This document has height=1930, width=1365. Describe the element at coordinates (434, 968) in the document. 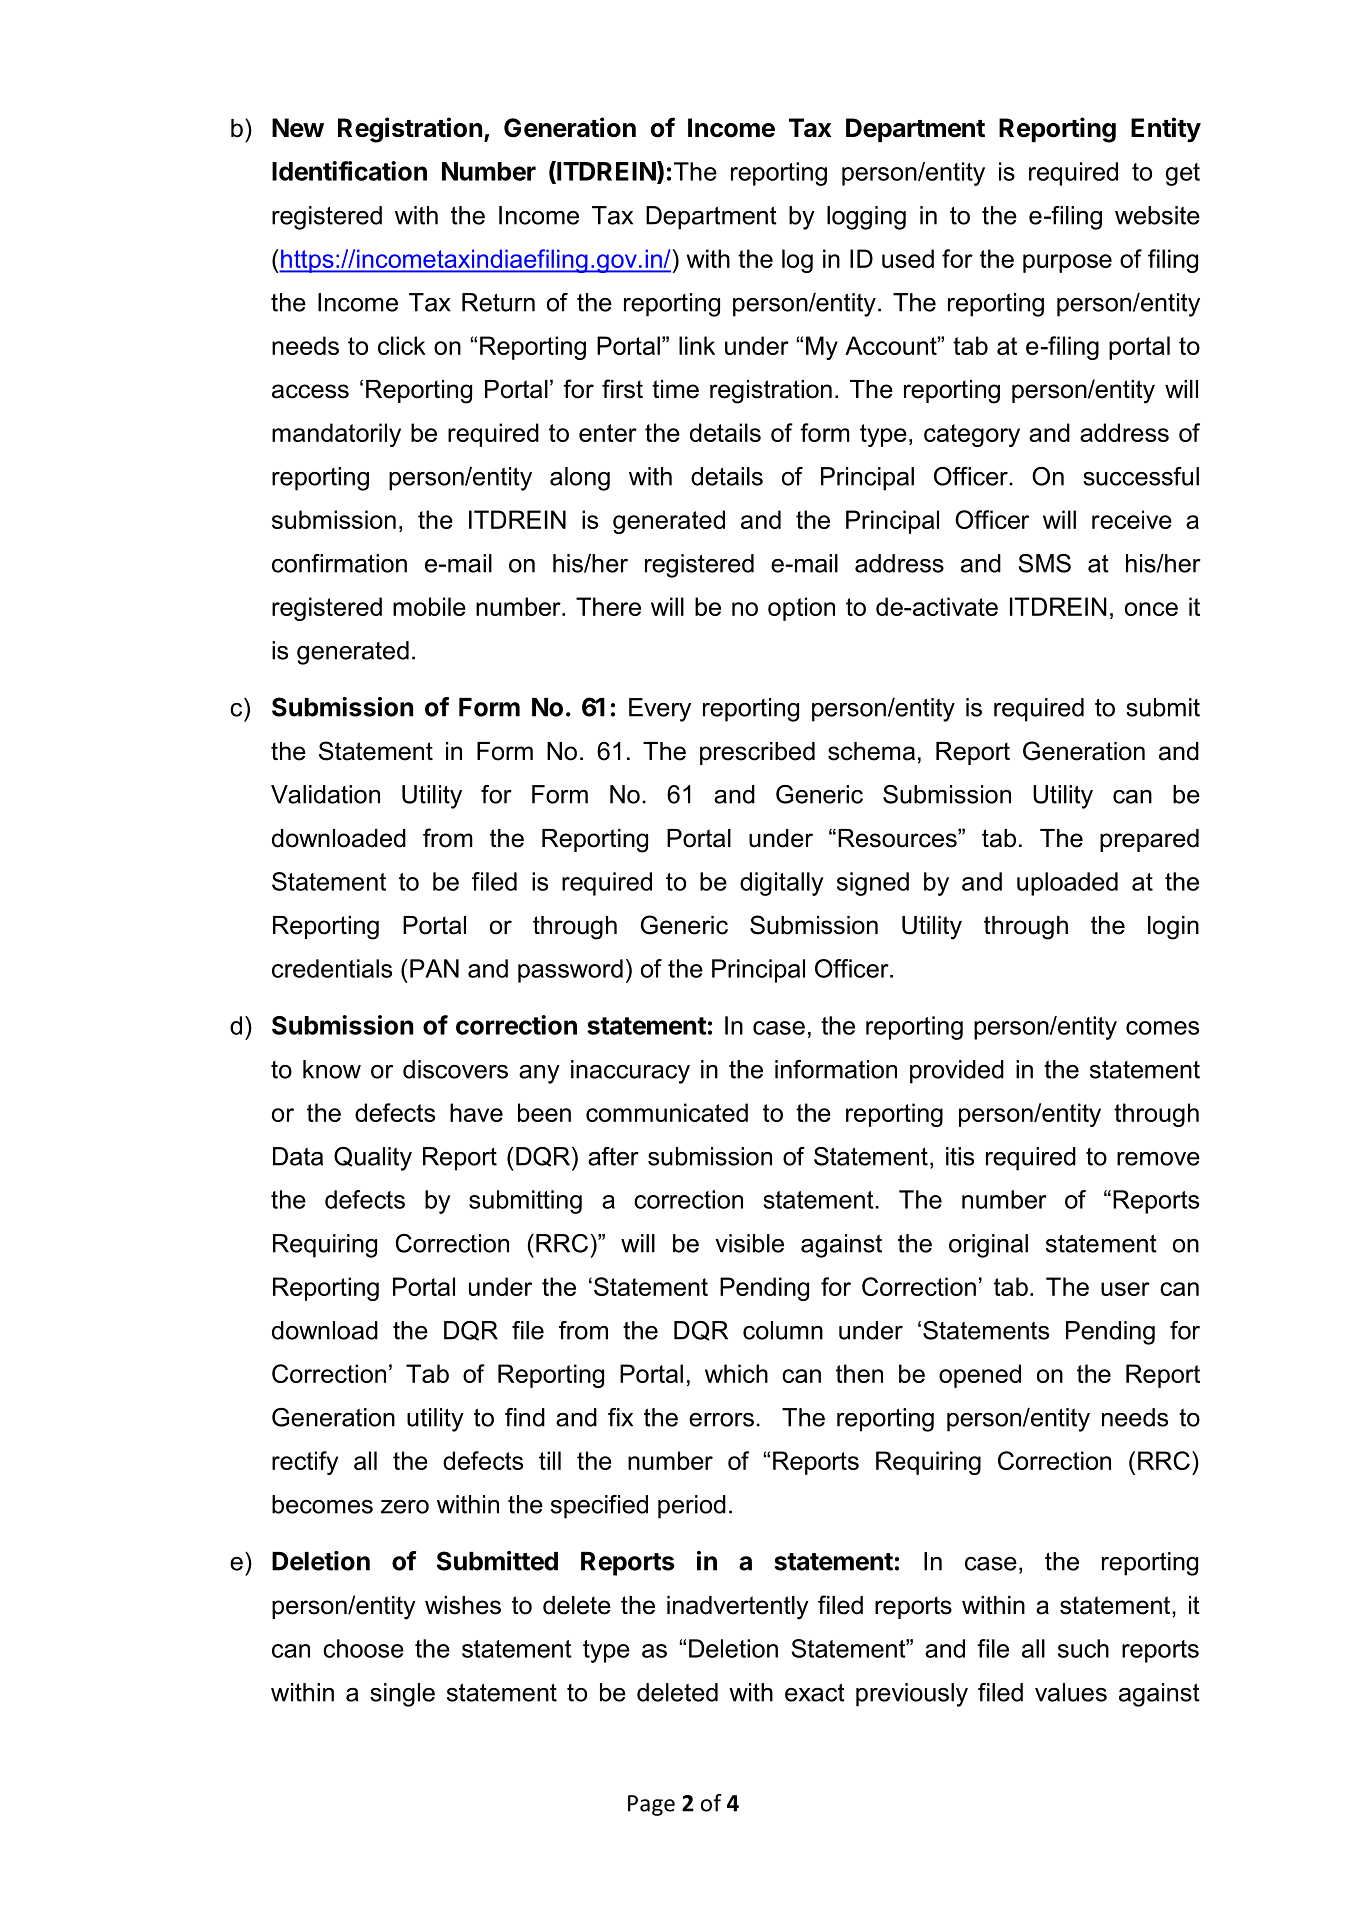

I see `PAN` at that location.
